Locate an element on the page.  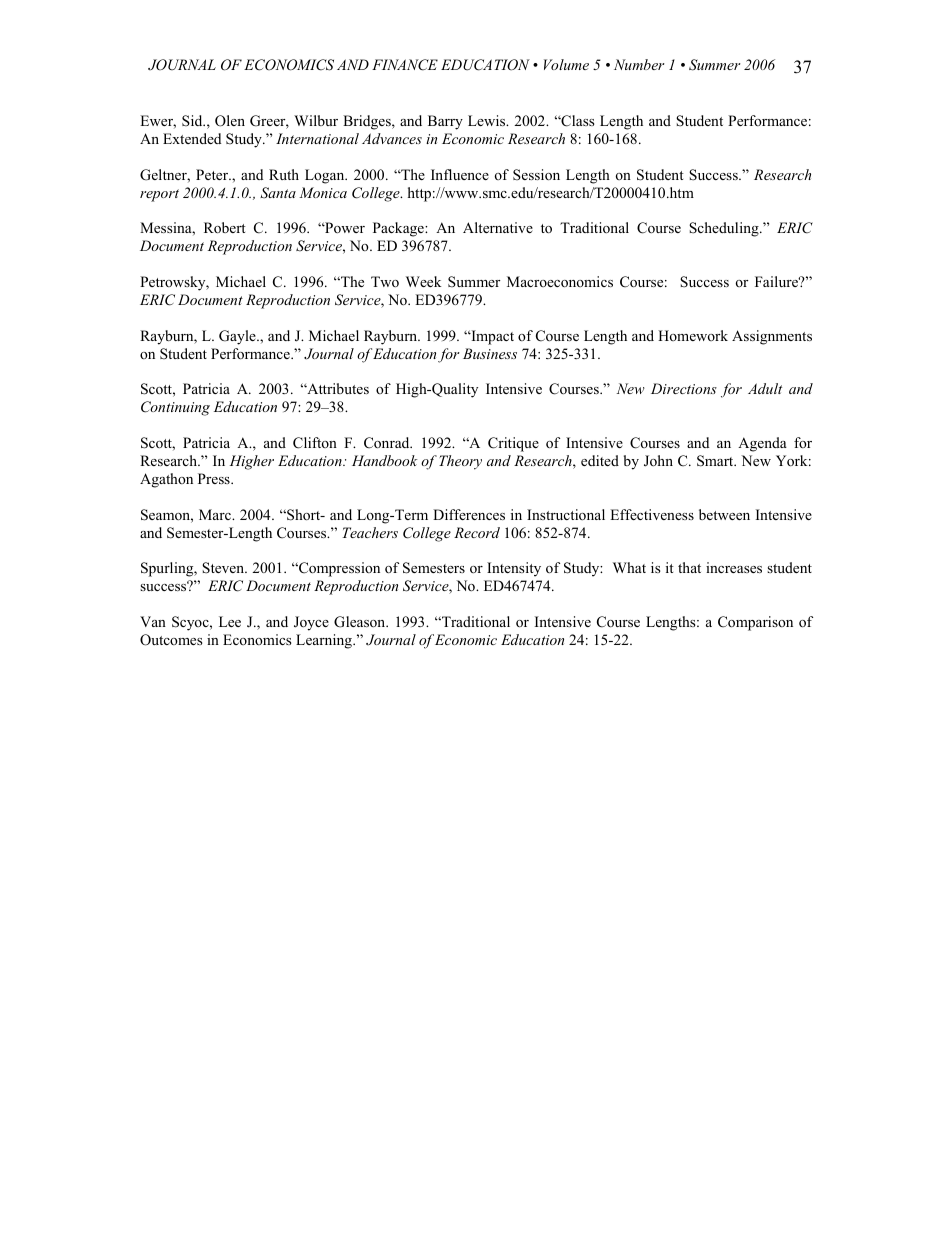
Scheduling is located at coordinates (725, 229).
